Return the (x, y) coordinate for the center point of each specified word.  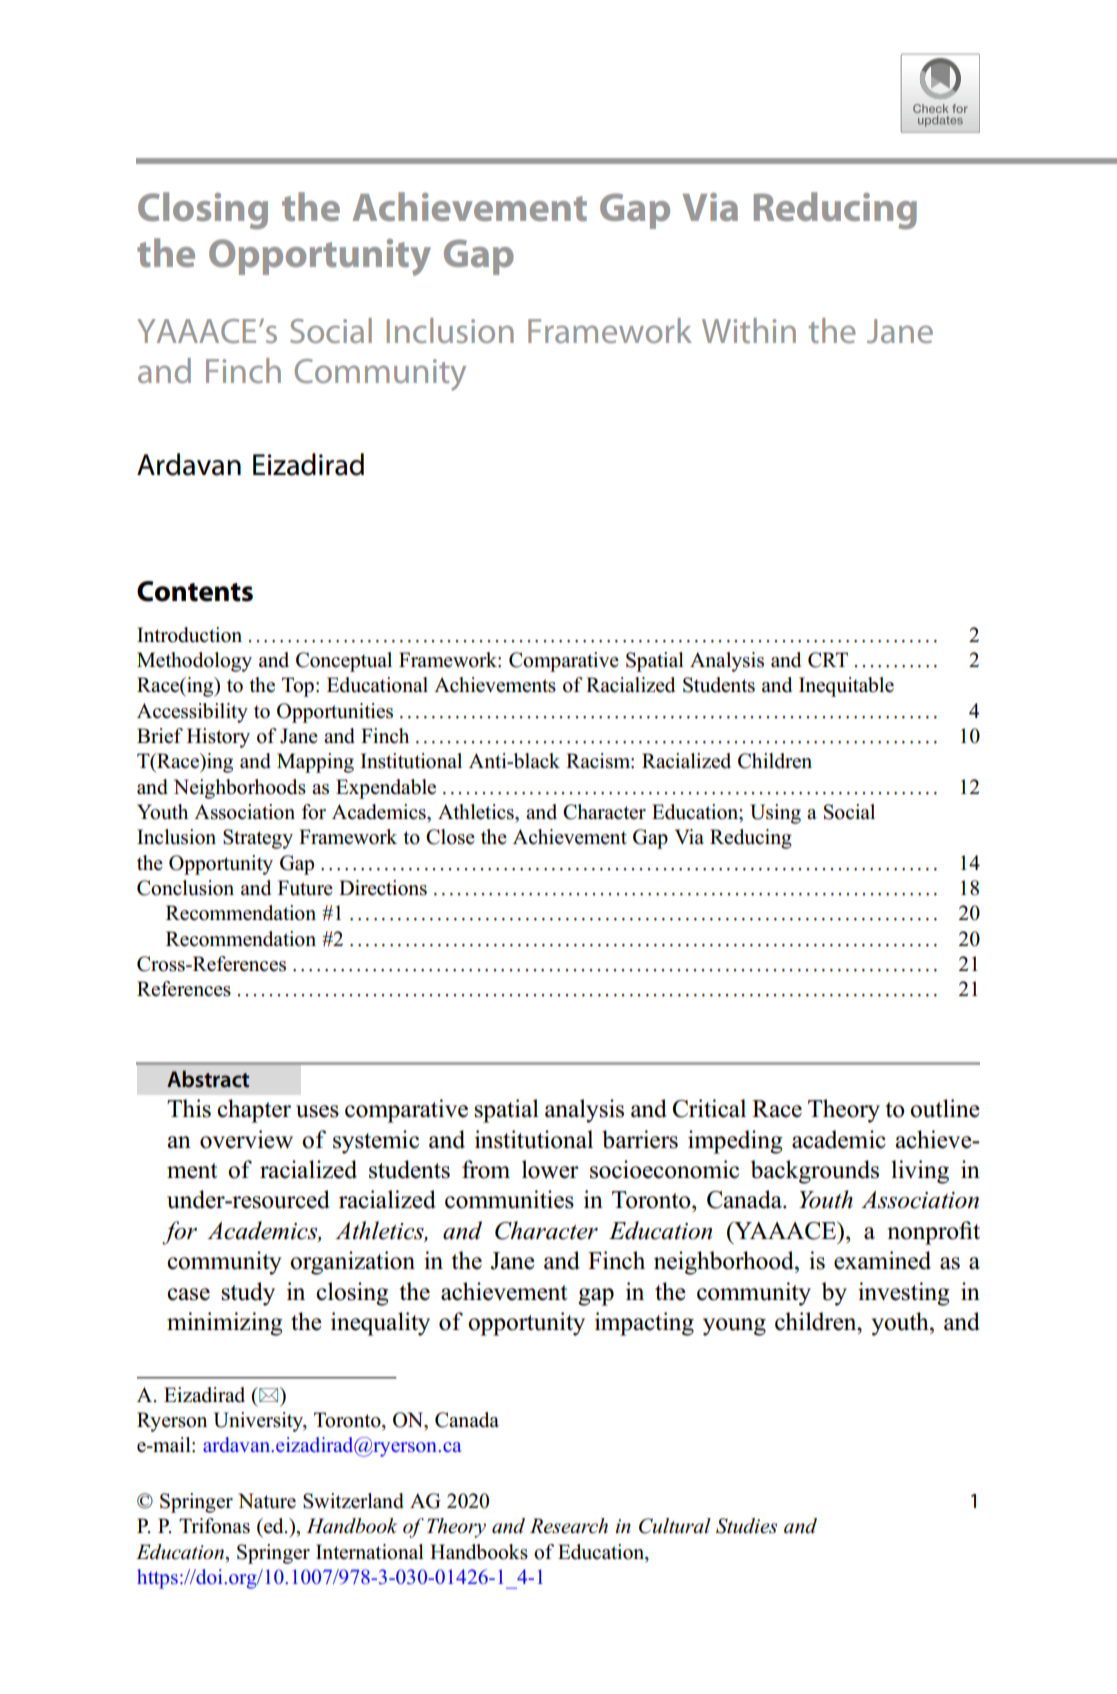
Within (749, 330)
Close (450, 837)
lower (550, 1169)
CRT (828, 660)
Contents (195, 591)
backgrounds (815, 1172)
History (218, 738)
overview (246, 1139)
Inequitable (846, 687)
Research (569, 1526)
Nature (267, 1501)
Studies (746, 1526)
